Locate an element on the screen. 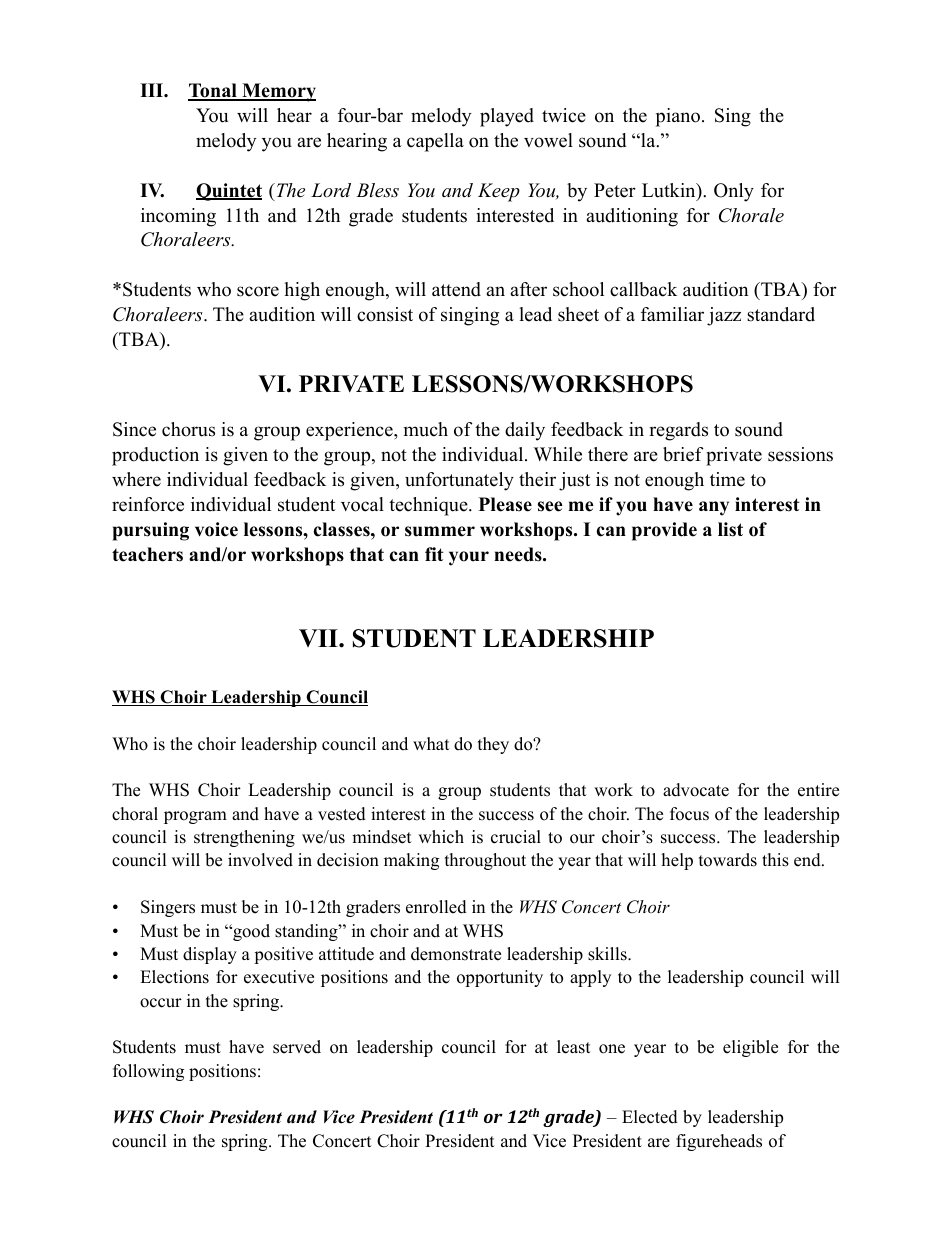  played is located at coordinates (507, 117).
